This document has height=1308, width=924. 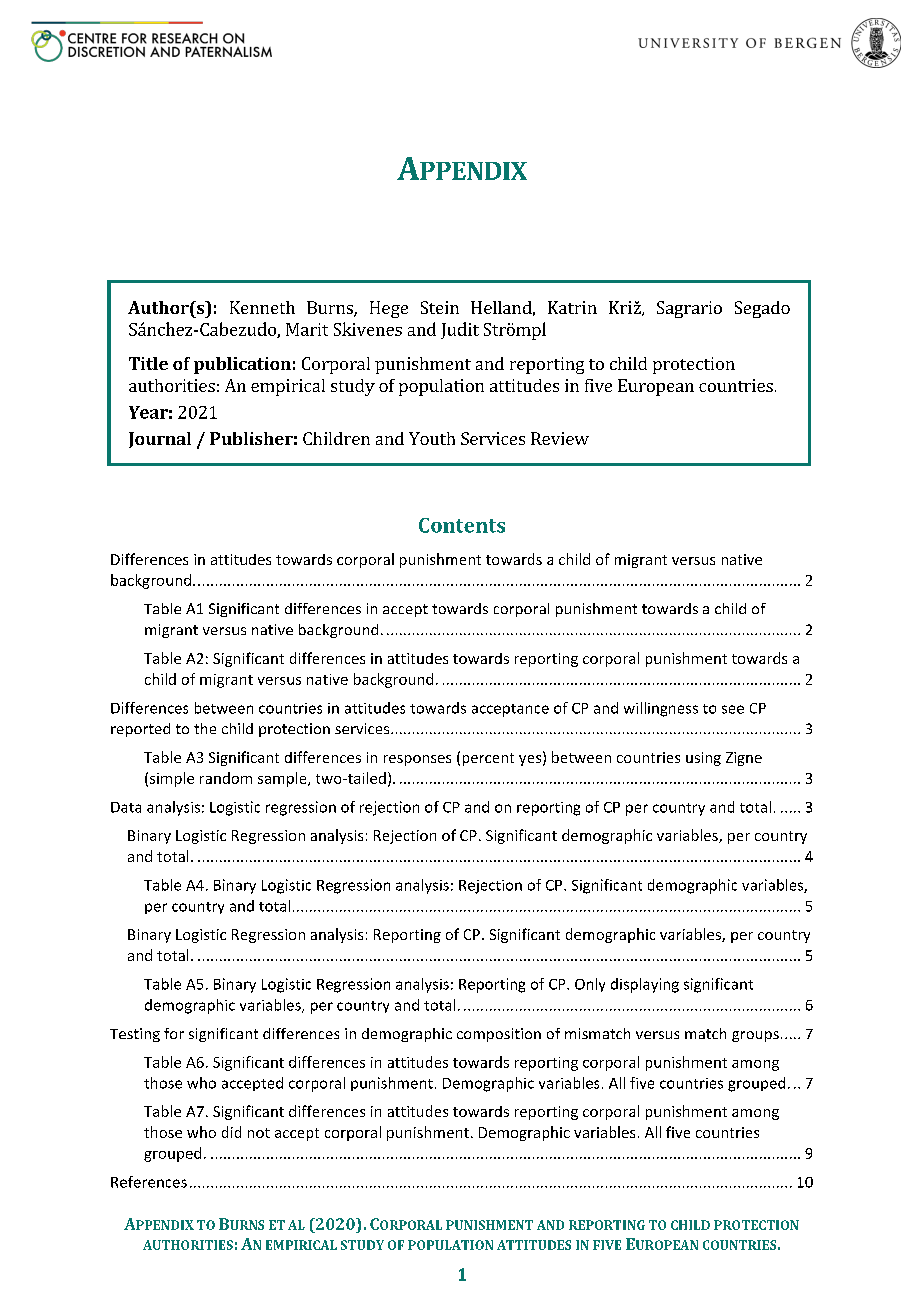 What do you see at coordinates (242, 365) in the document?
I see `publication` at bounding box center [242, 365].
